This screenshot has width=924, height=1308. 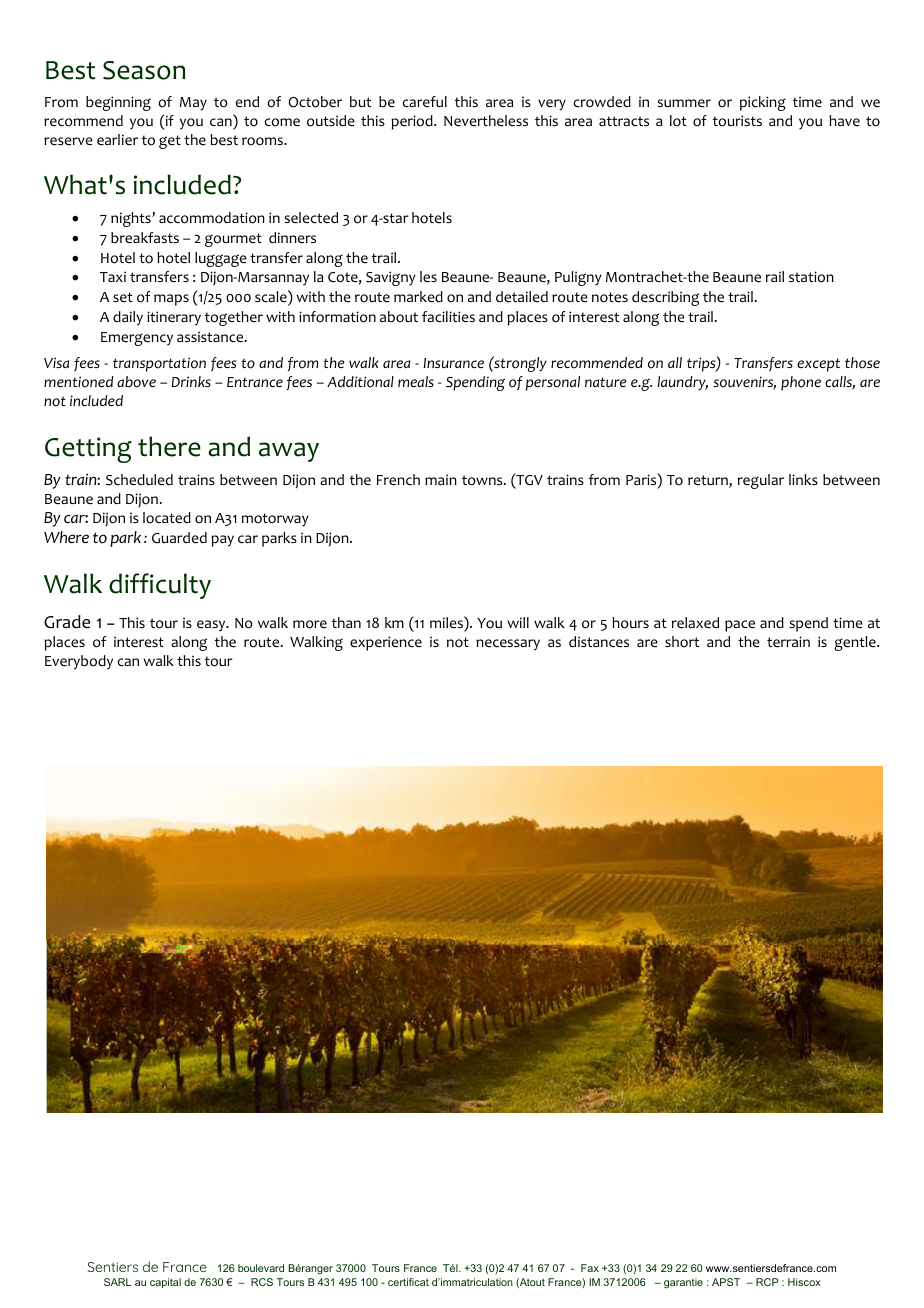 I want to click on Fax, so click(x=590, y=1268).
